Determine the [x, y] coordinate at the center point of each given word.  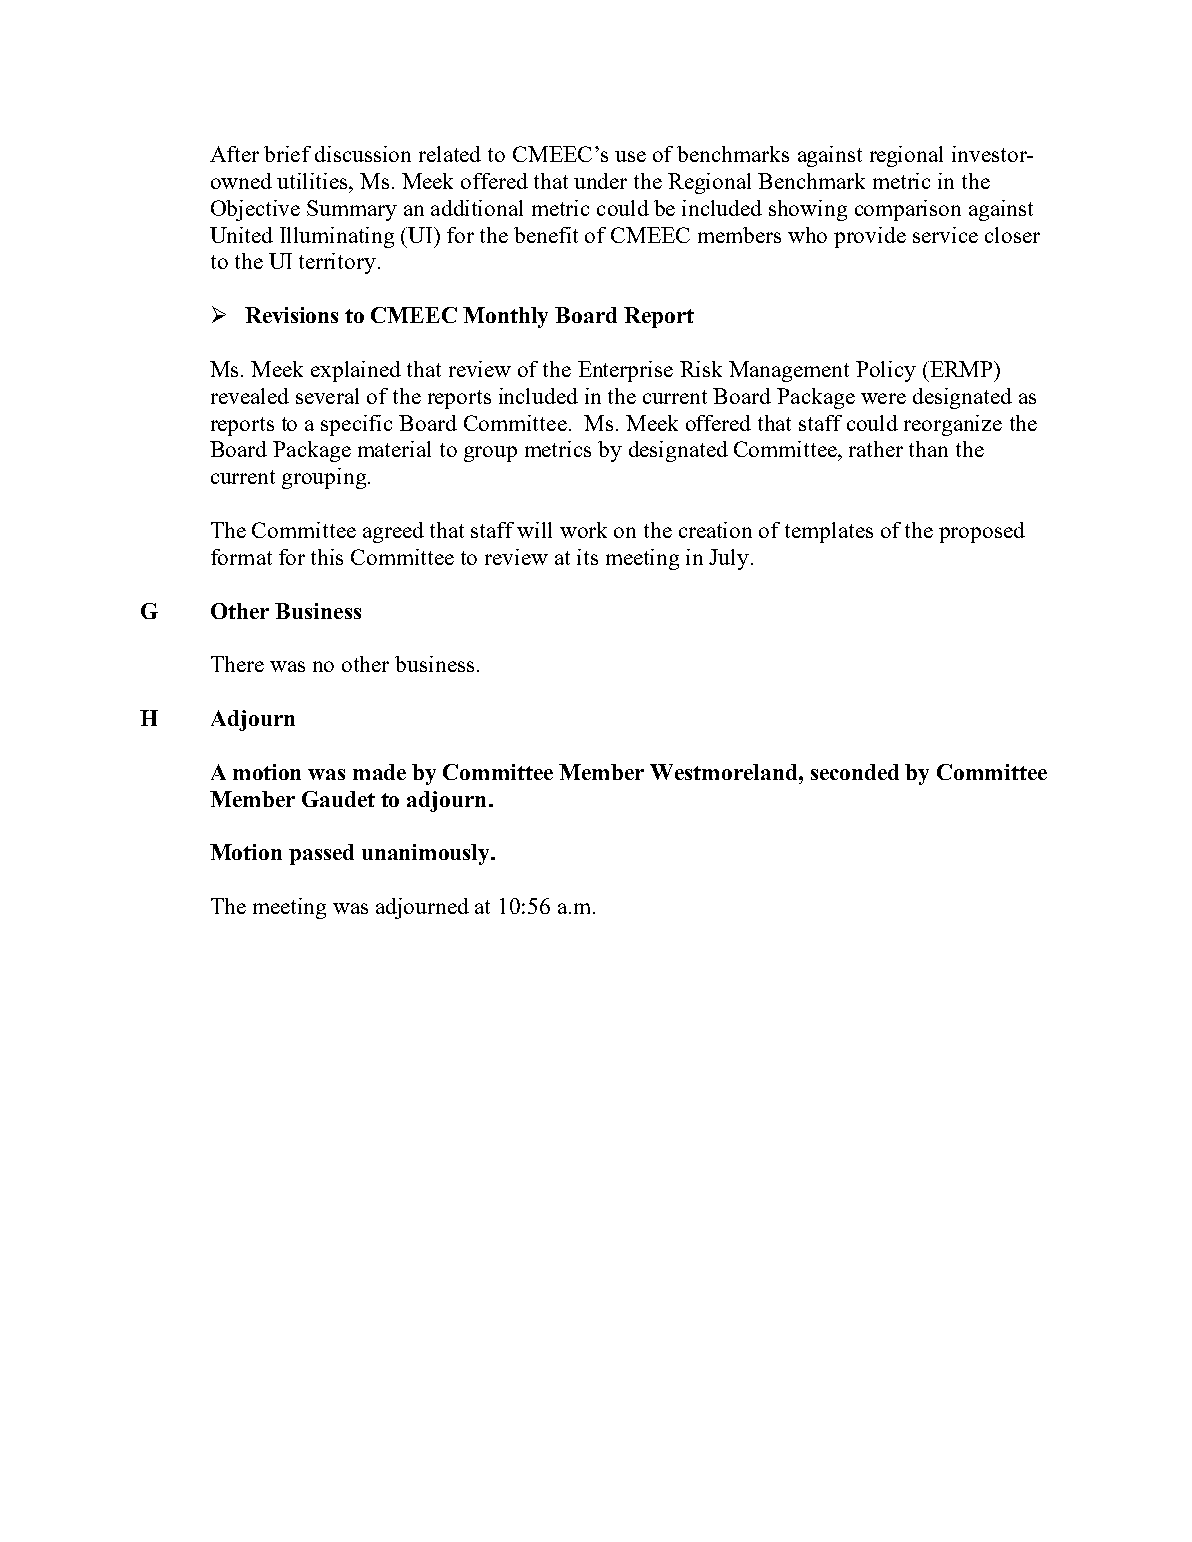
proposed [982, 532]
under [600, 181]
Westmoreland [725, 772]
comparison [908, 210]
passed [321, 854]
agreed [393, 532]
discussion [363, 154]
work [583, 530]
